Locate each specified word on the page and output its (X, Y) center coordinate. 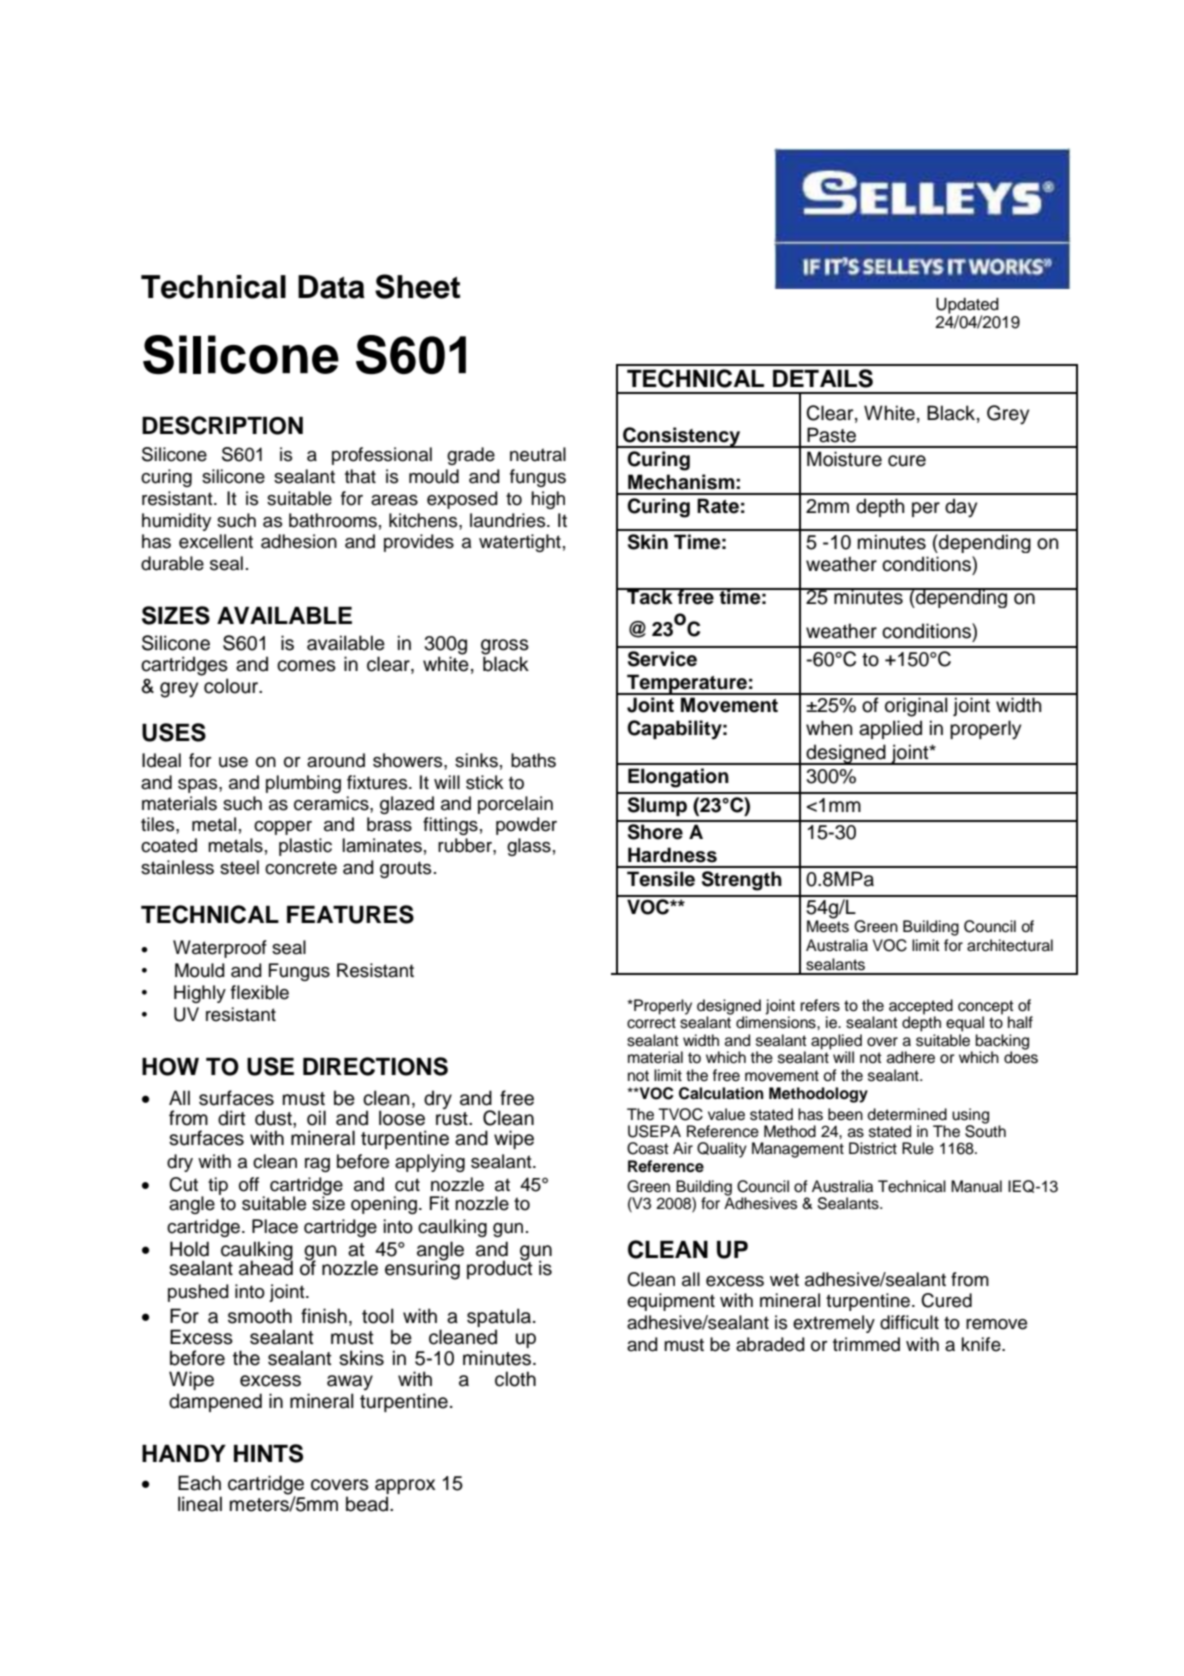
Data (331, 287)
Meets (828, 926)
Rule (918, 1148)
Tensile (661, 879)
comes (306, 666)
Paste (831, 435)
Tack (650, 596)
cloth (515, 1379)
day (961, 508)
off (249, 1184)
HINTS (268, 1453)
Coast (648, 1148)
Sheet (417, 286)
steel (239, 867)
